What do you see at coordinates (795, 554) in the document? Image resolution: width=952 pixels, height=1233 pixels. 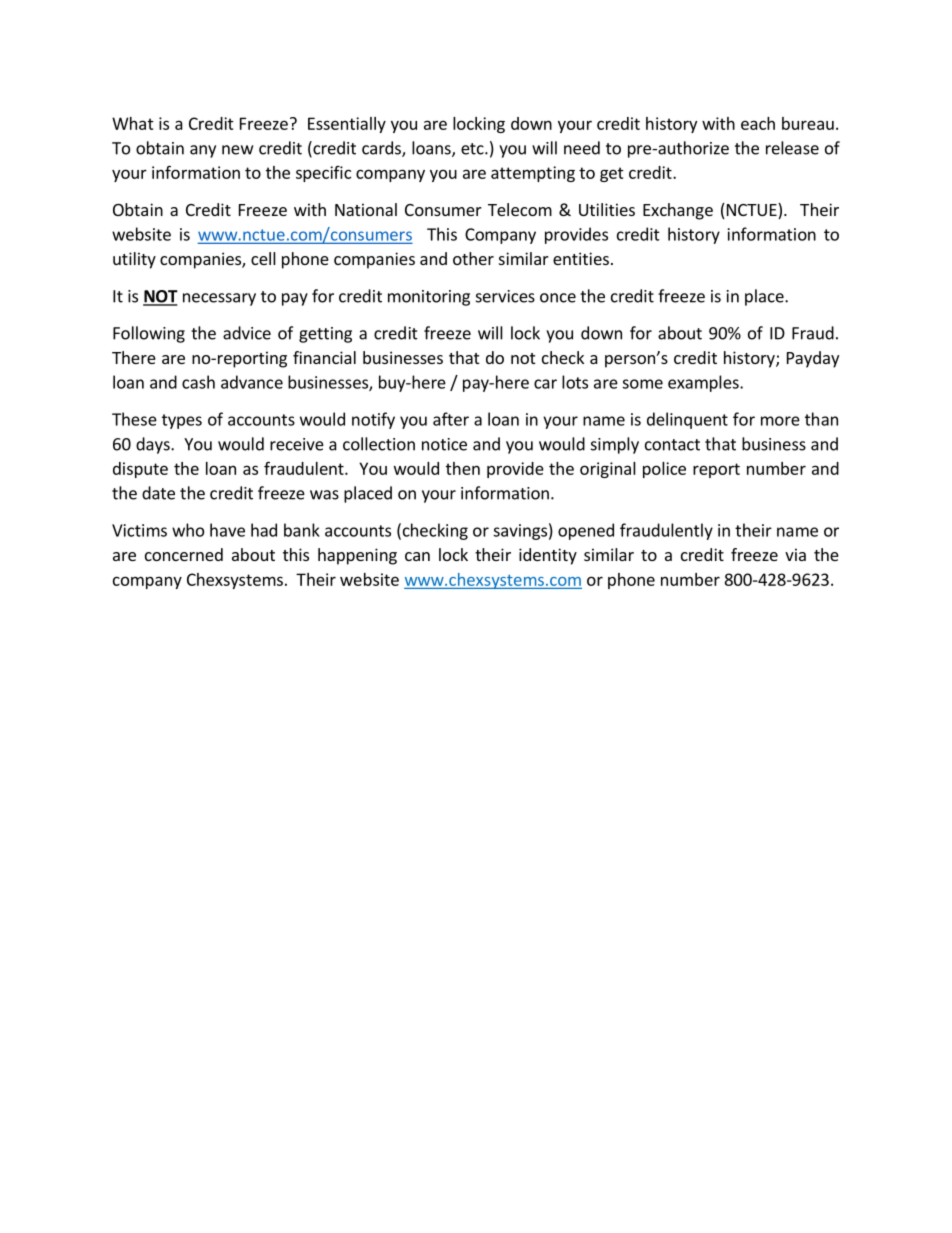 I see `via` at bounding box center [795, 554].
